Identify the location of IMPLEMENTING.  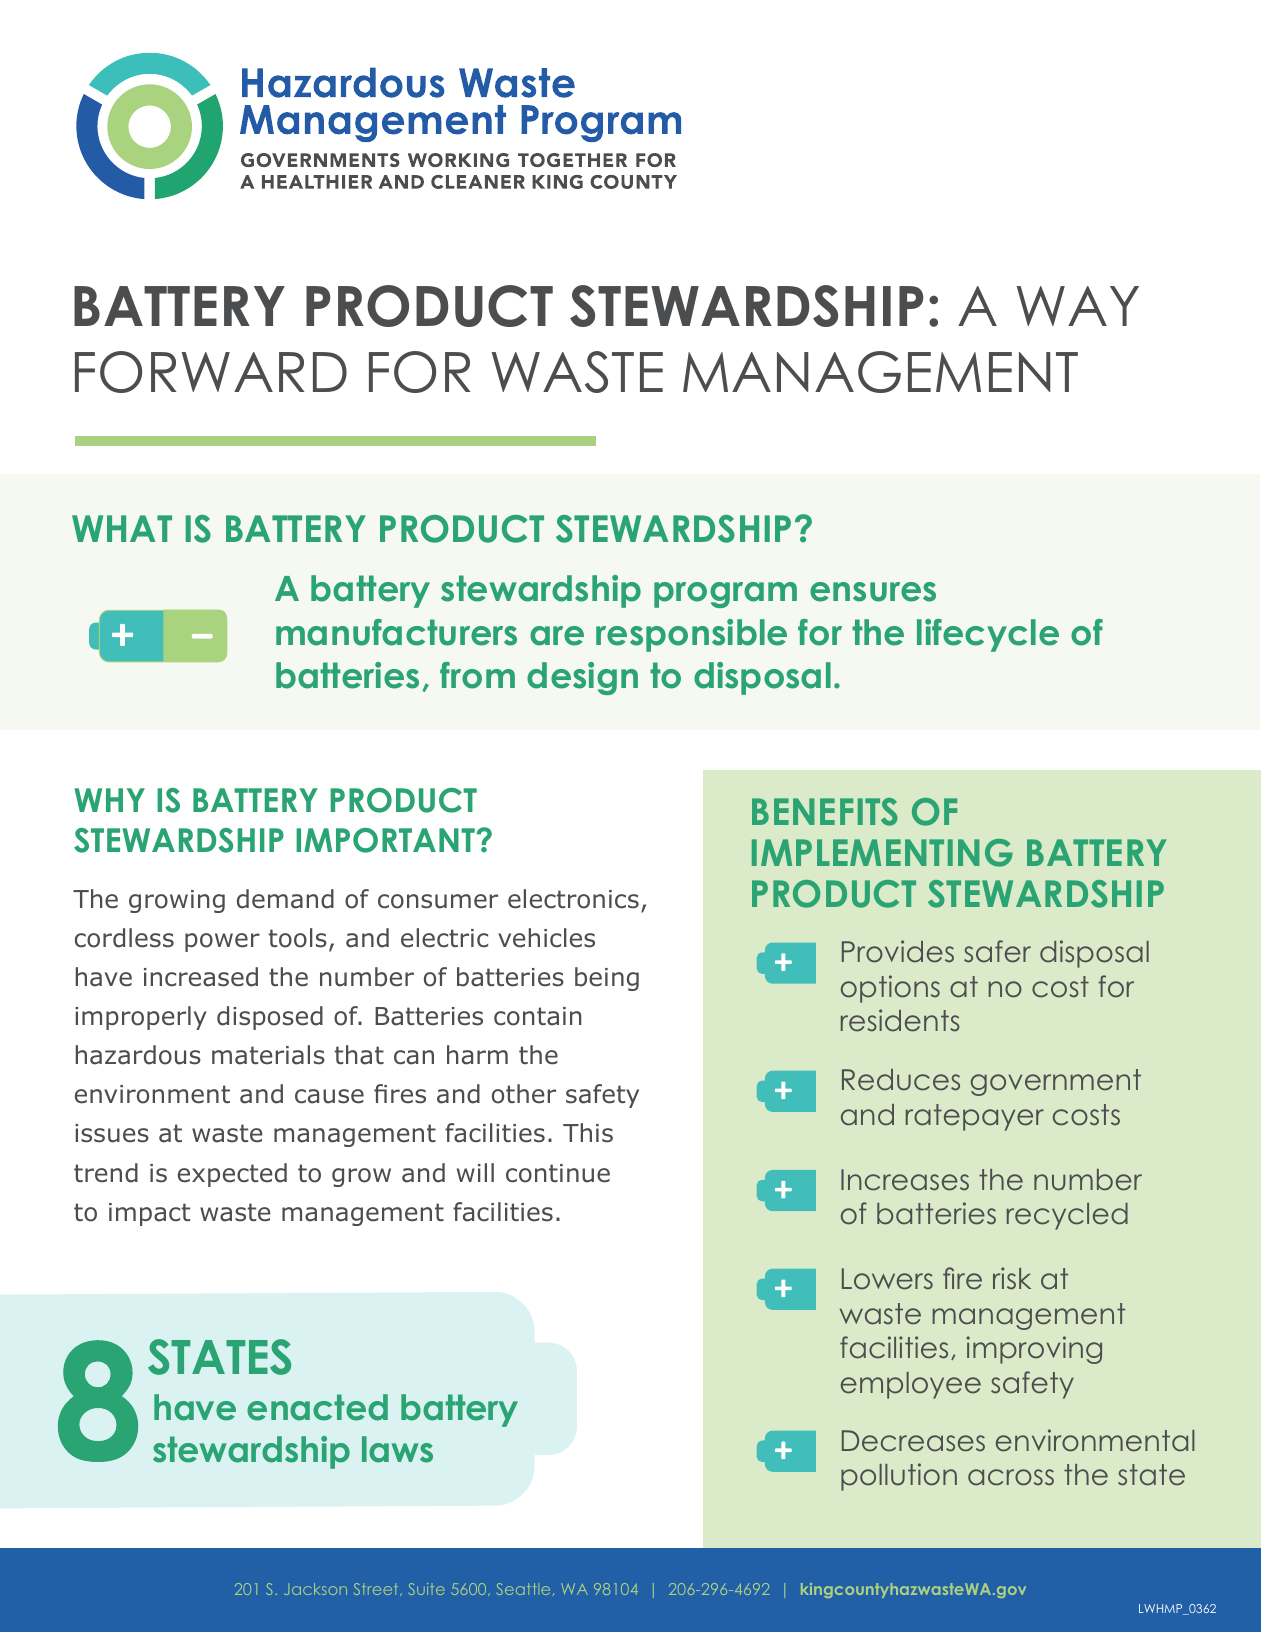
(882, 853).
